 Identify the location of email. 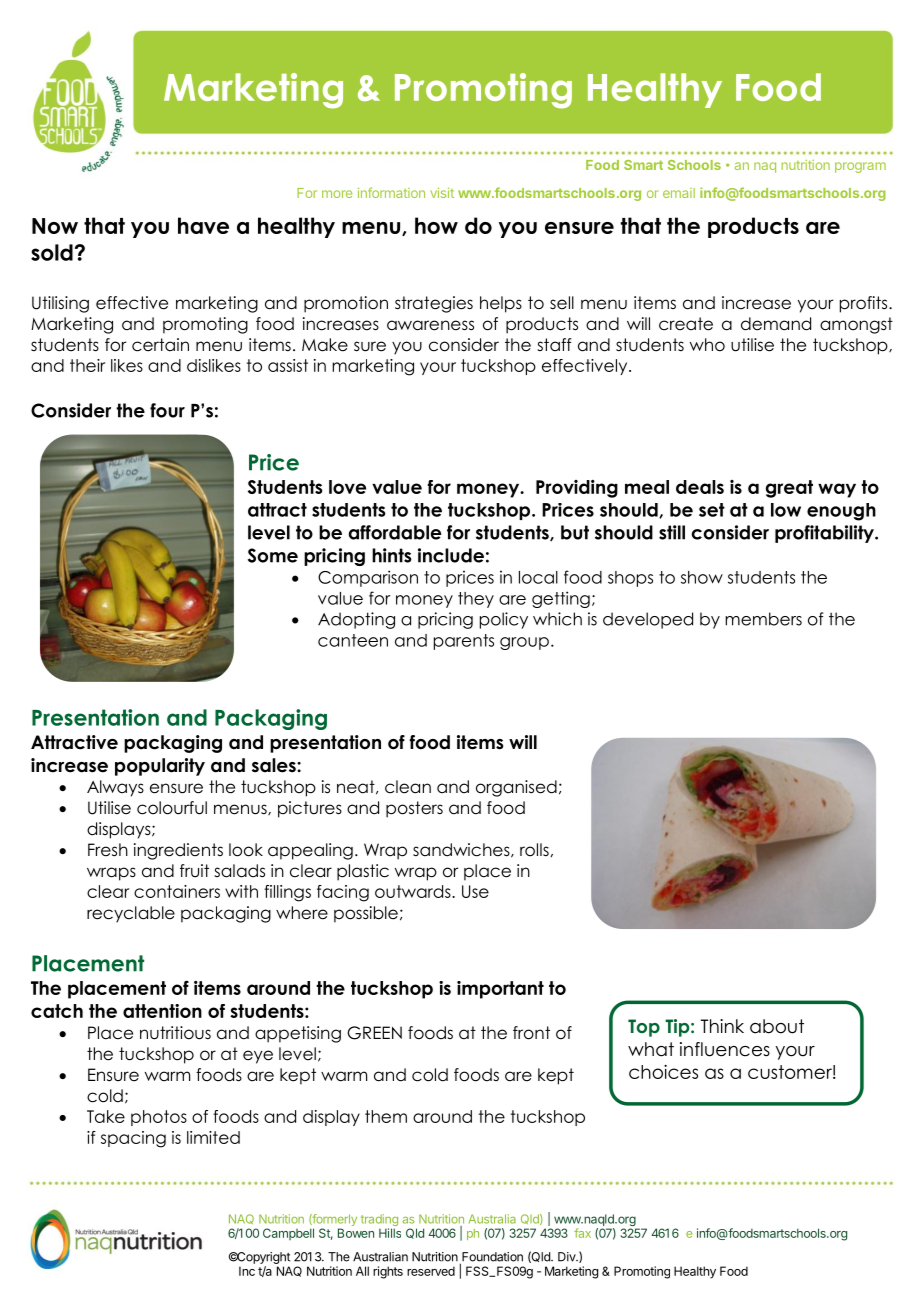
(679, 193).
